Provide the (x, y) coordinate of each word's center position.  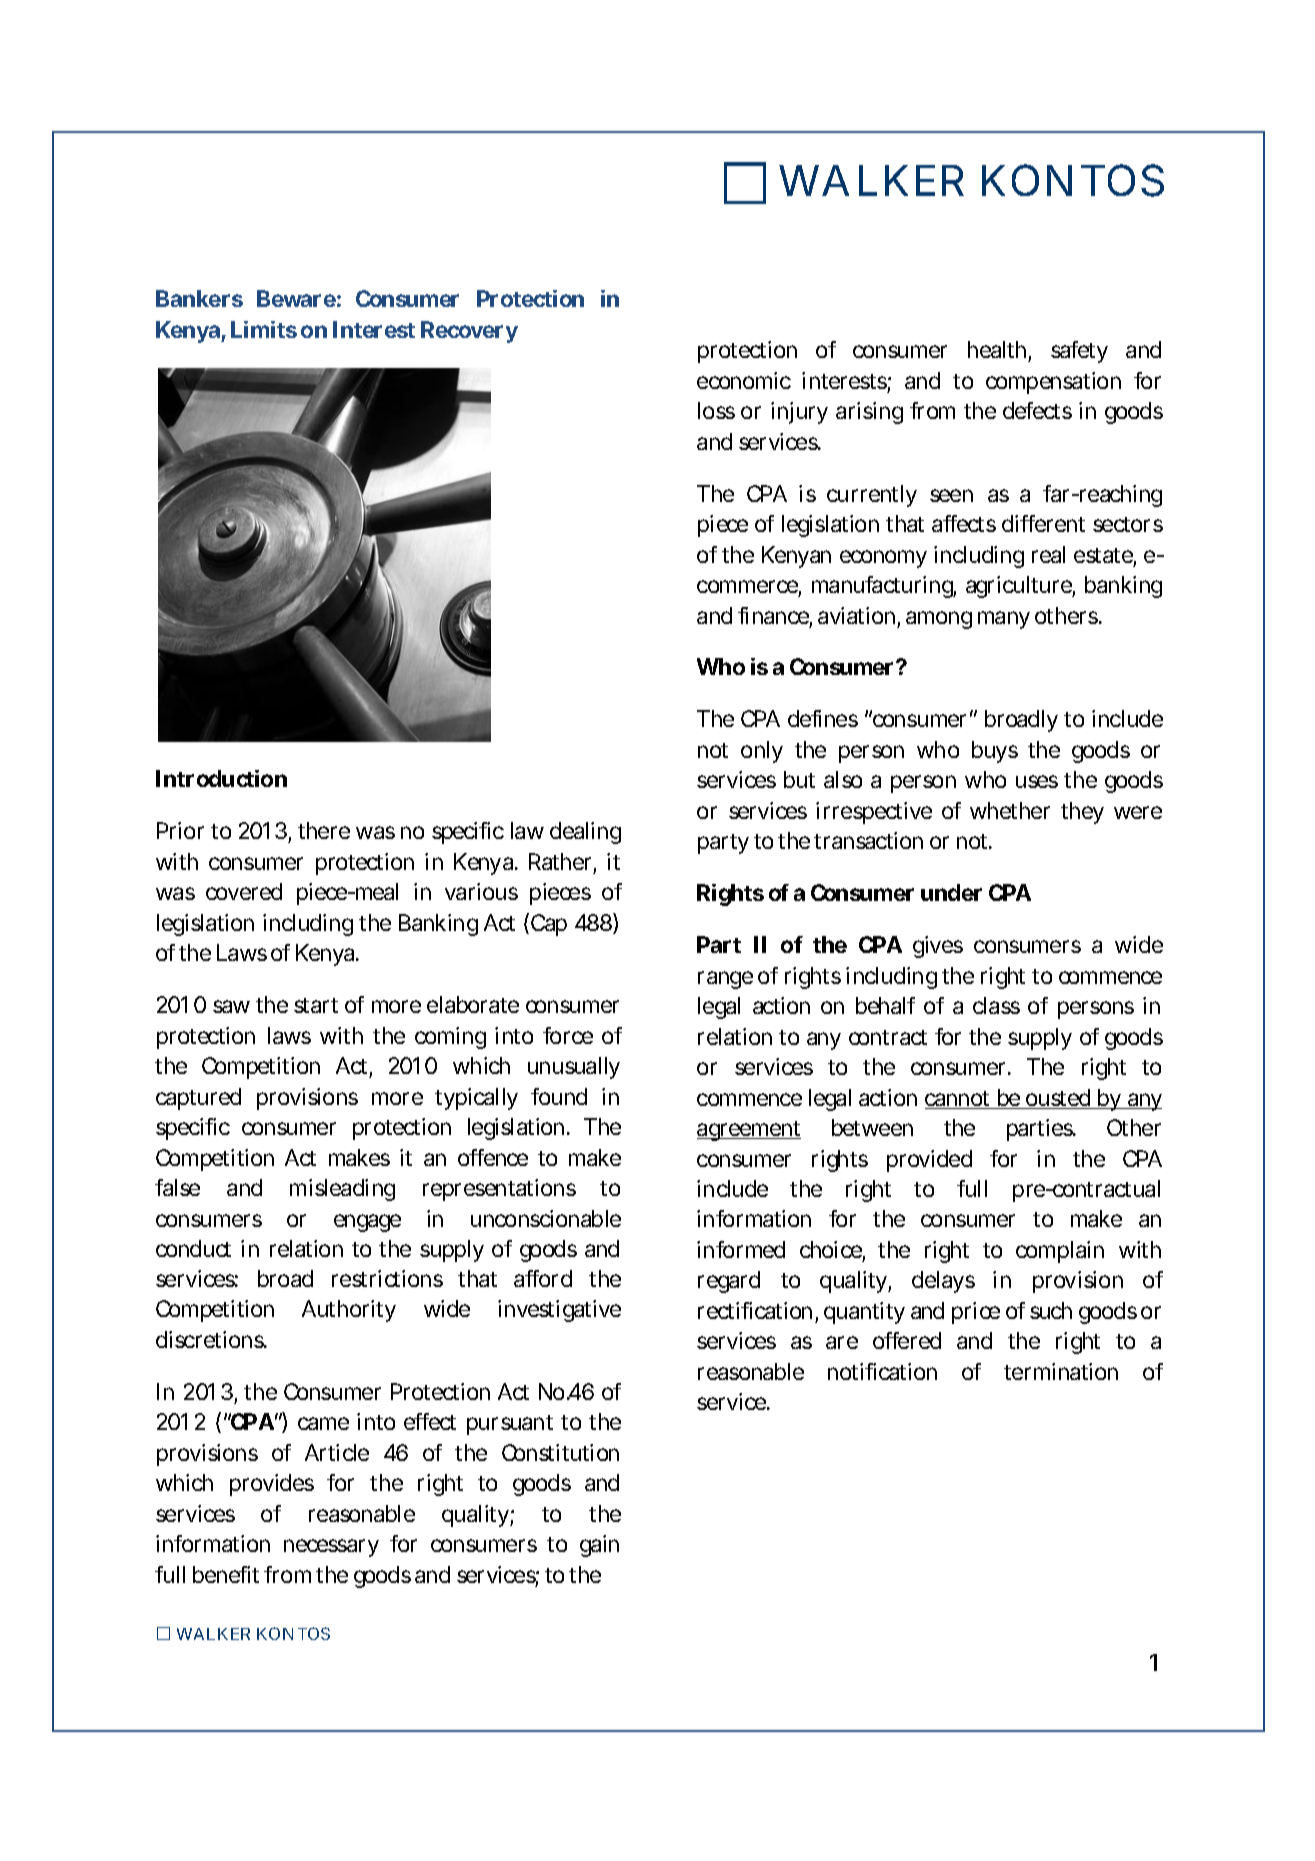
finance (773, 615)
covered (244, 891)
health (997, 349)
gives (938, 947)
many (1004, 620)
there (324, 830)
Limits (264, 329)
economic (744, 380)
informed (741, 1249)
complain (1060, 1252)
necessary (331, 1548)
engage (367, 1223)
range (725, 980)
